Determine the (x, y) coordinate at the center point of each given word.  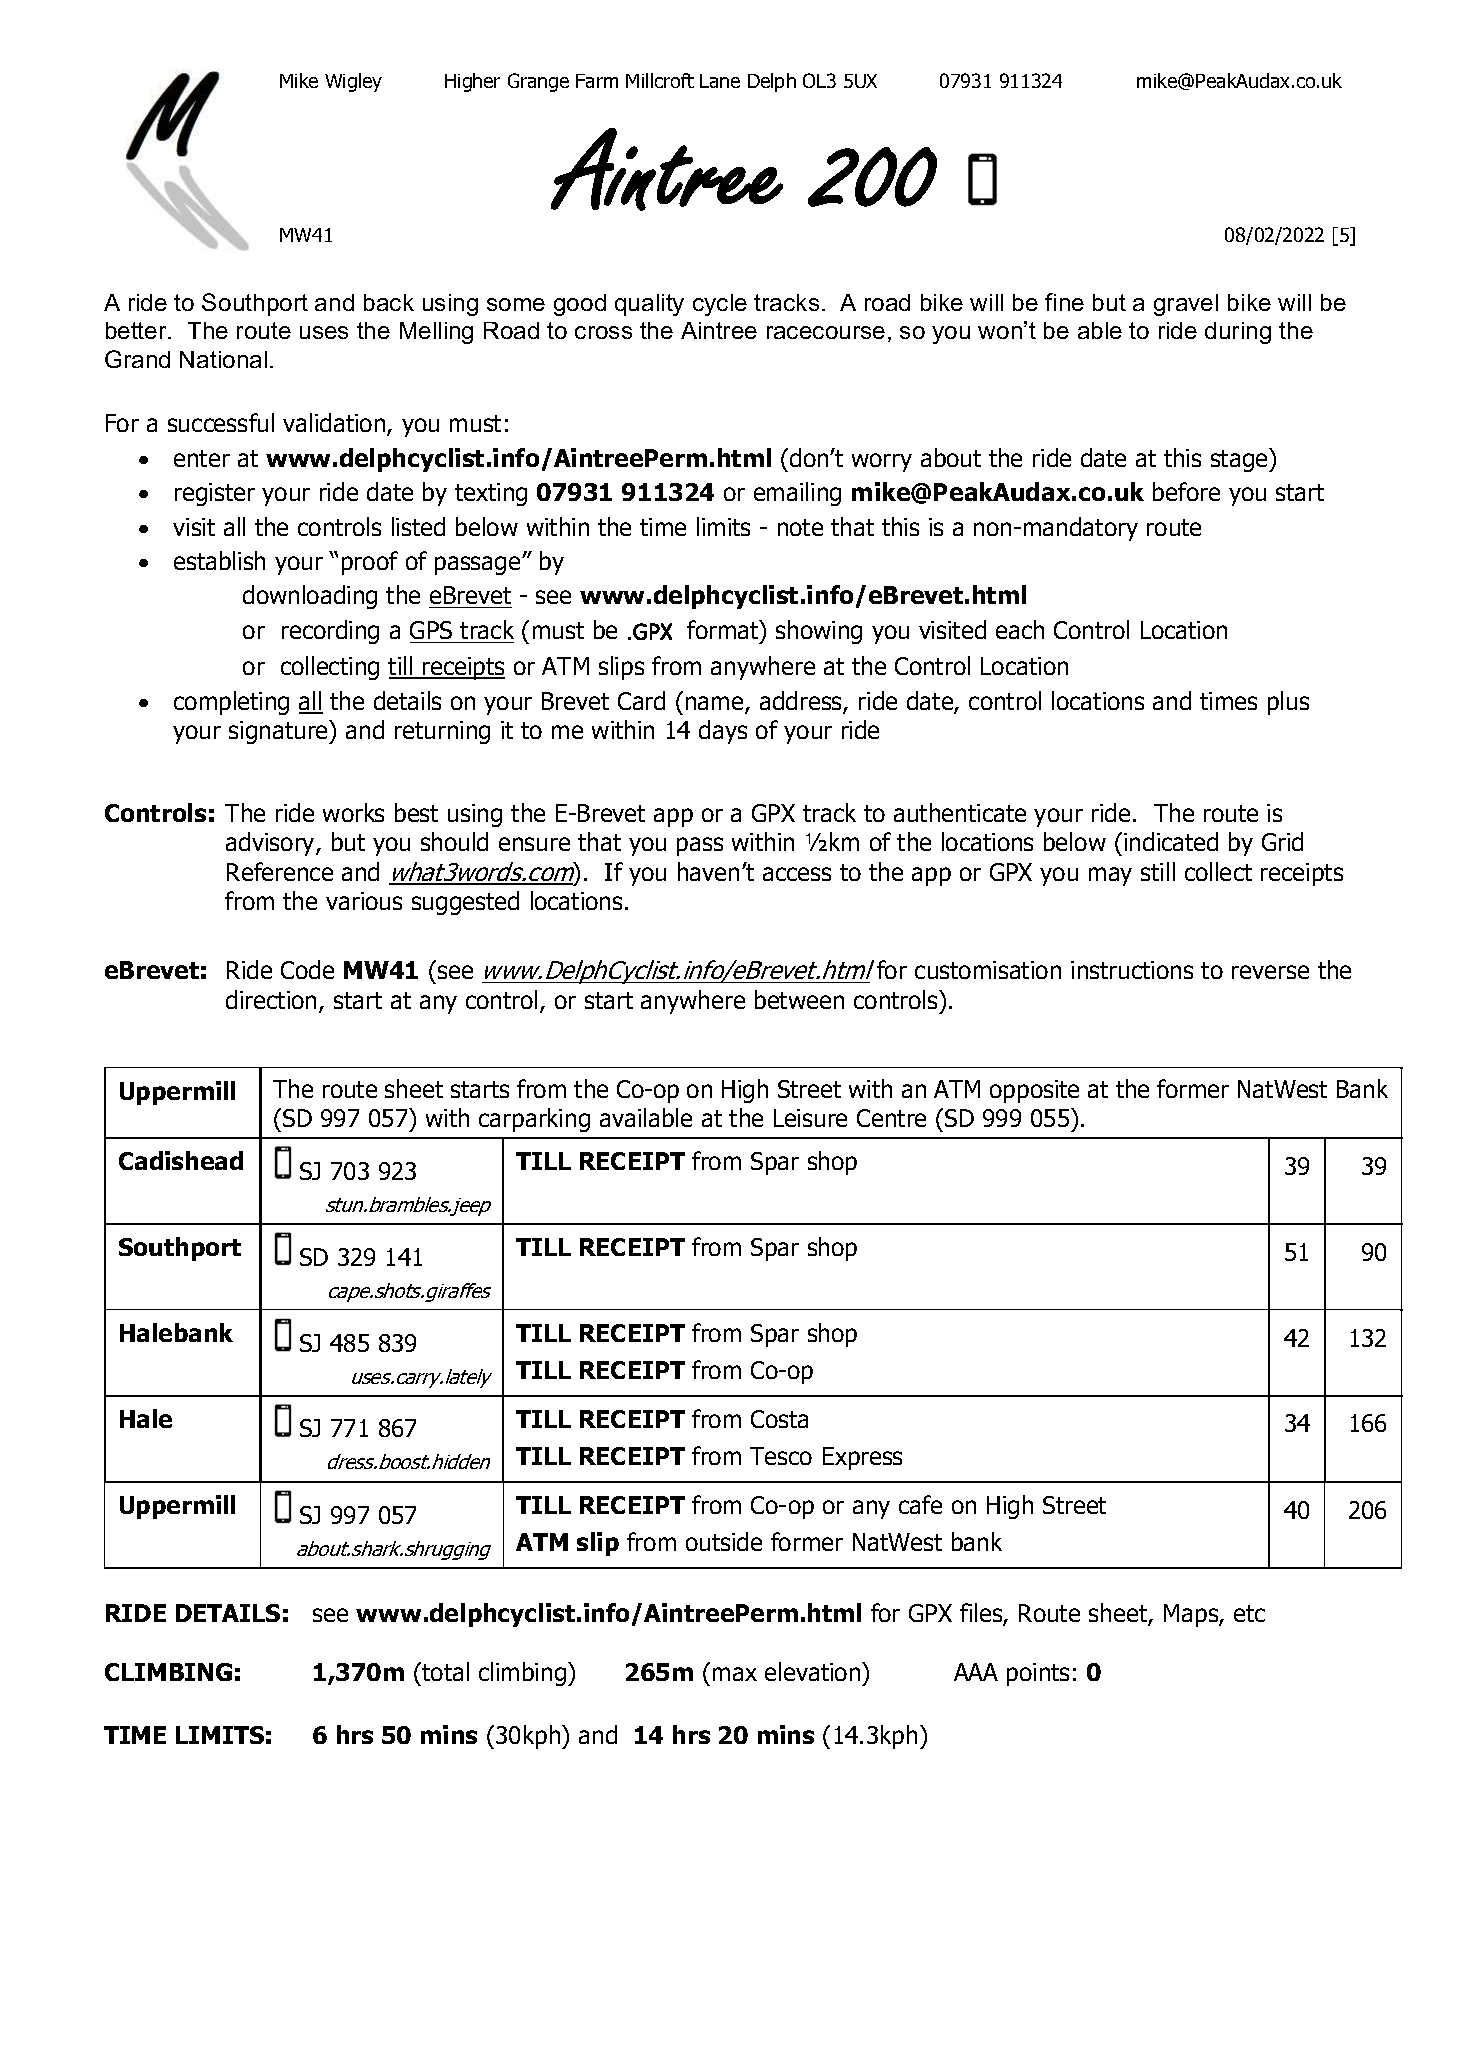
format (724, 629)
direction (271, 999)
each (1020, 629)
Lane (720, 81)
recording (330, 632)
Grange (538, 82)
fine (1064, 302)
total (444, 1671)
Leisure (810, 1118)
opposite (1034, 1091)
